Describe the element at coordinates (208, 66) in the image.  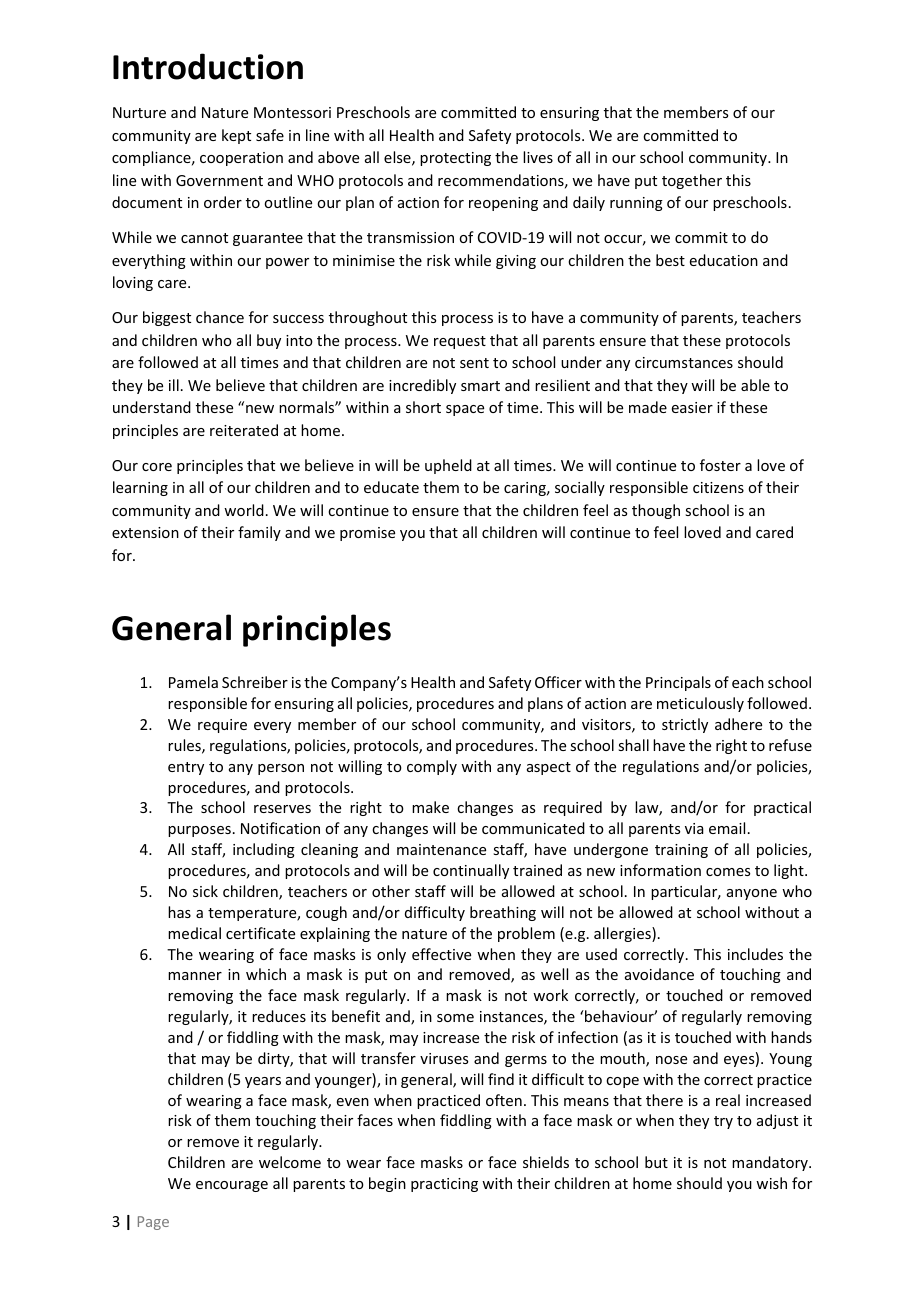
I see `Introduction` at that location.
